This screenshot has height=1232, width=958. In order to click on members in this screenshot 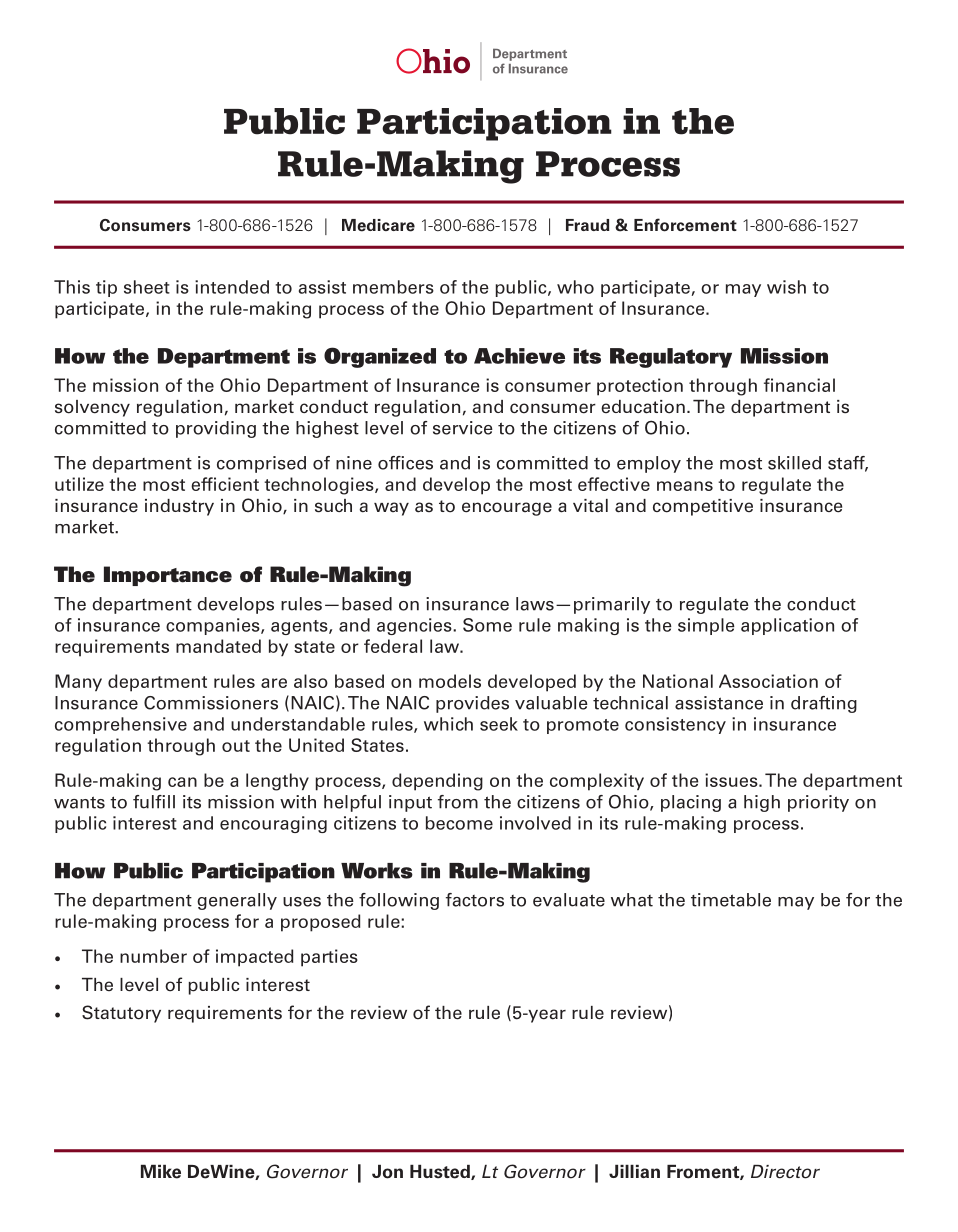, I will do `click(393, 287)`.
